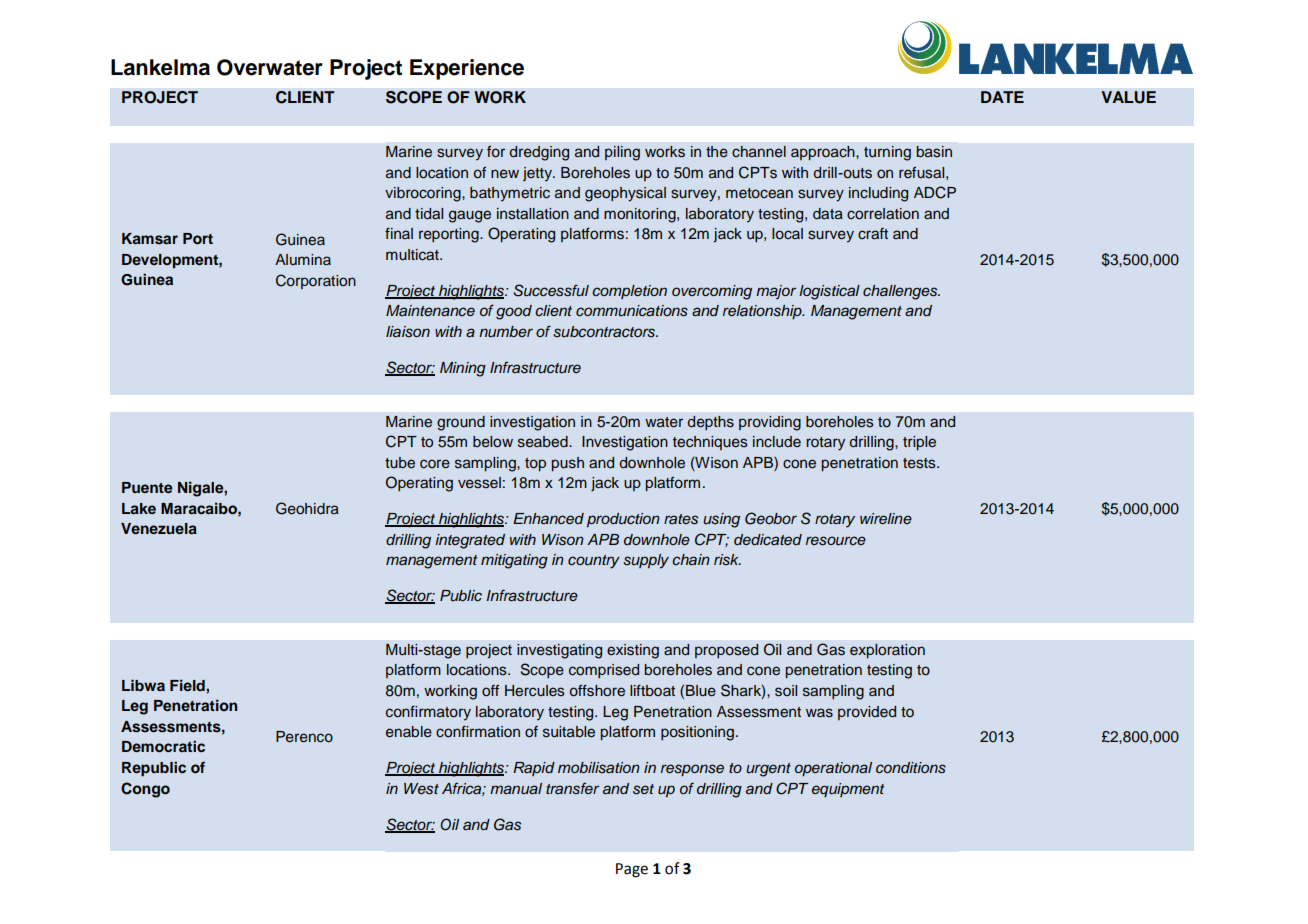  I want to click on challenges, so click(901, 292).
